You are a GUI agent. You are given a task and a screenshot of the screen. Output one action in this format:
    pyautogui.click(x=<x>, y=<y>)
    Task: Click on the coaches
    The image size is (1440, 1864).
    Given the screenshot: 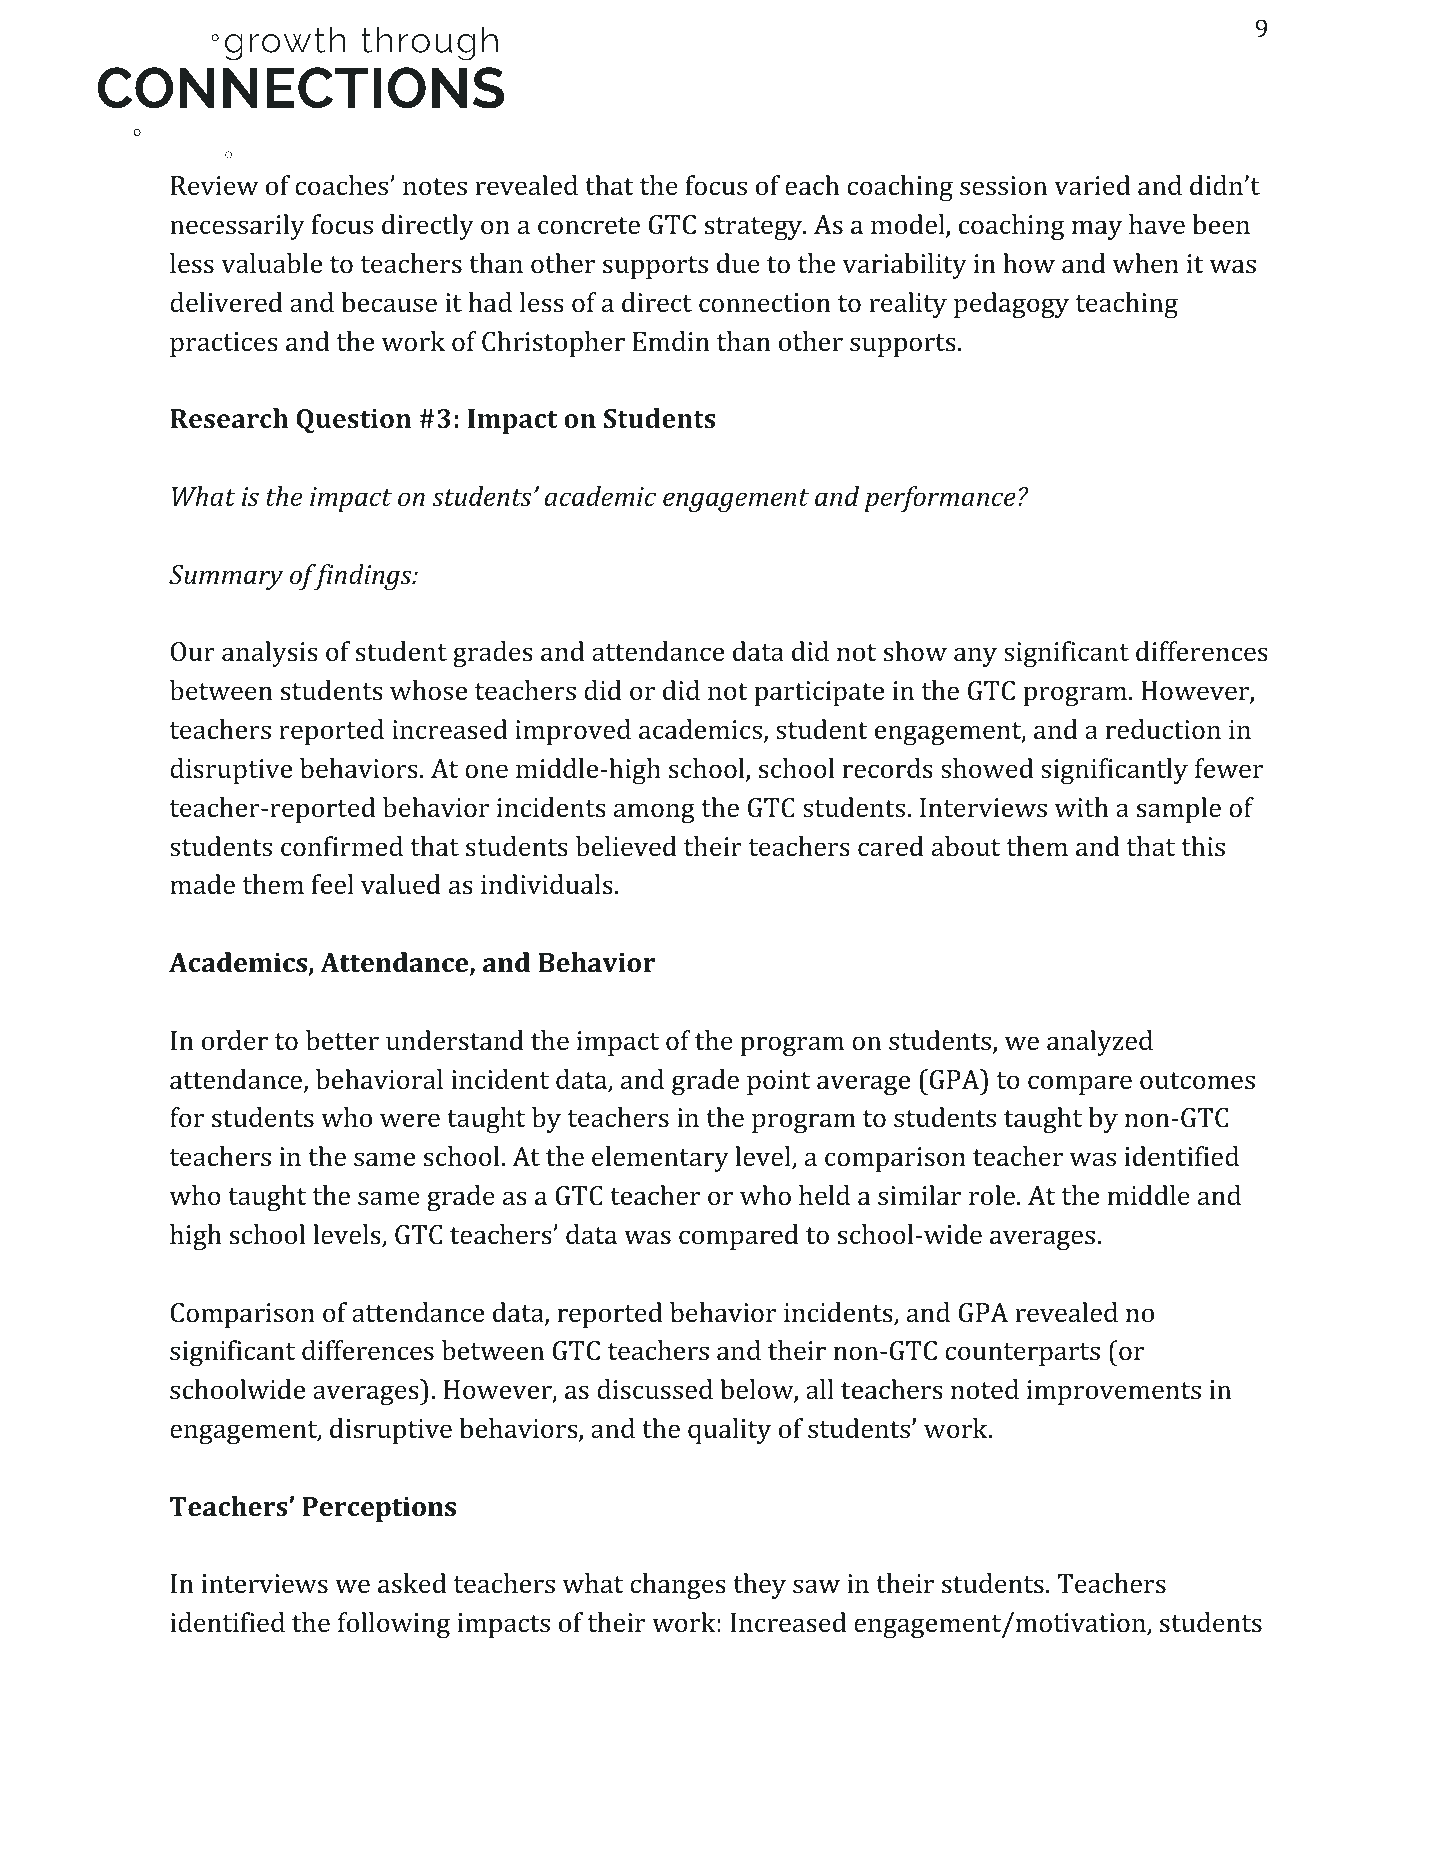 What is the action you would take?
    pyautogui.click(x=341, y=185)
